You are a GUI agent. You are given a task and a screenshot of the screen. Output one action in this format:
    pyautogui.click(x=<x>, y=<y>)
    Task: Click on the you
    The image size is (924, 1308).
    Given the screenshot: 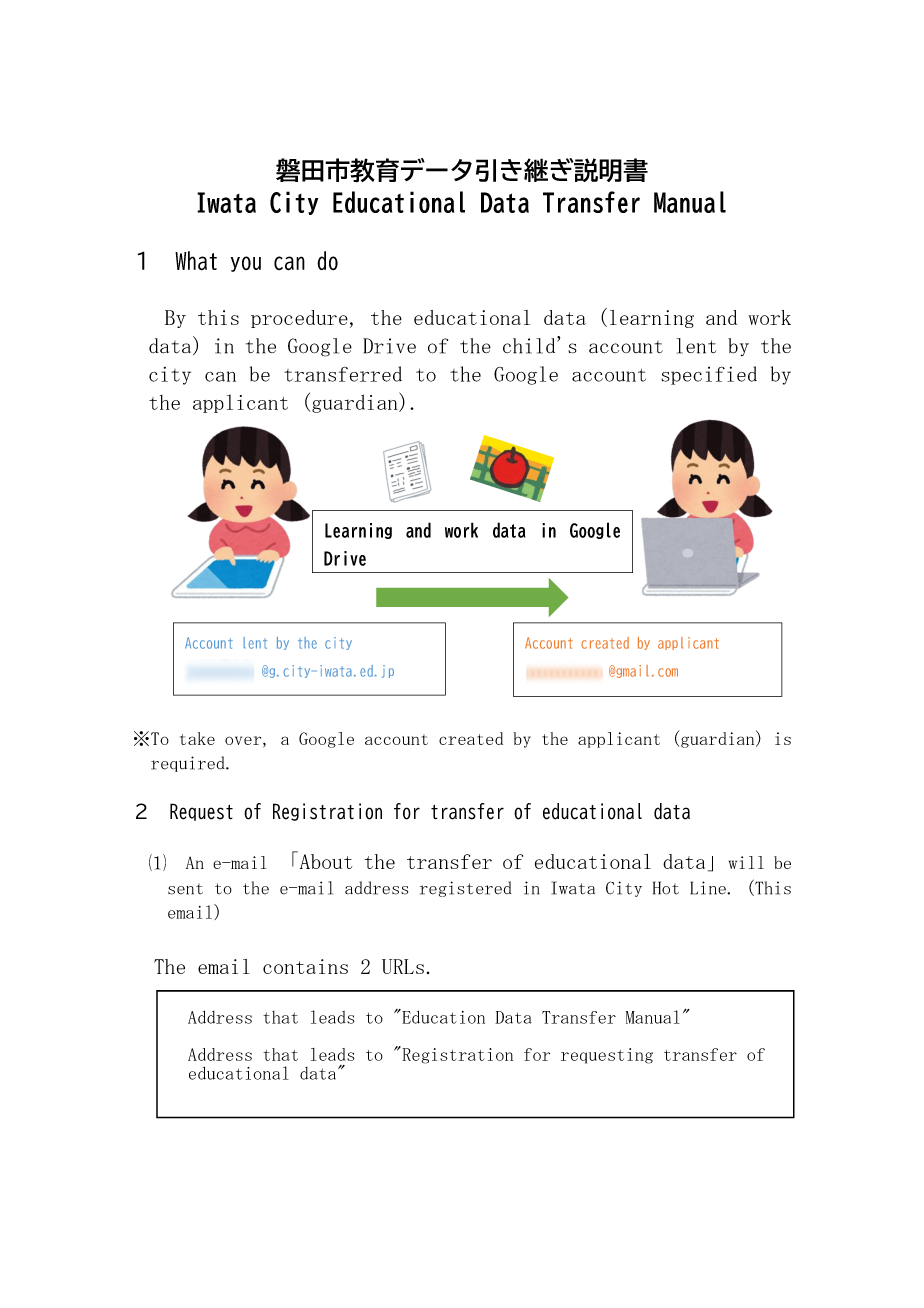 What is the action you would take?
    pyautogui.click(x=246, y=264)
